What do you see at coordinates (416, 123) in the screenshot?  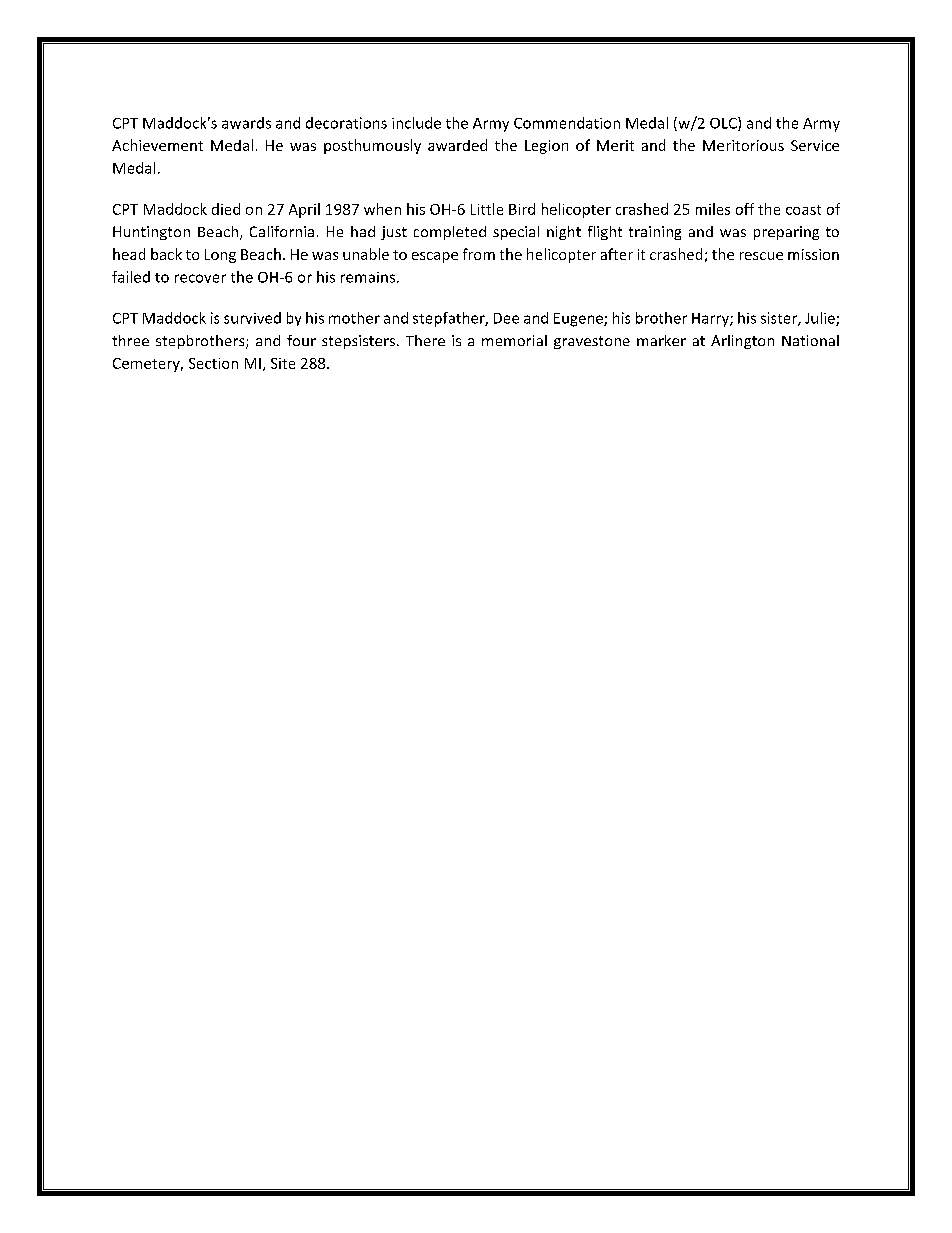 I see `include` at bounding box center [416, 123].
